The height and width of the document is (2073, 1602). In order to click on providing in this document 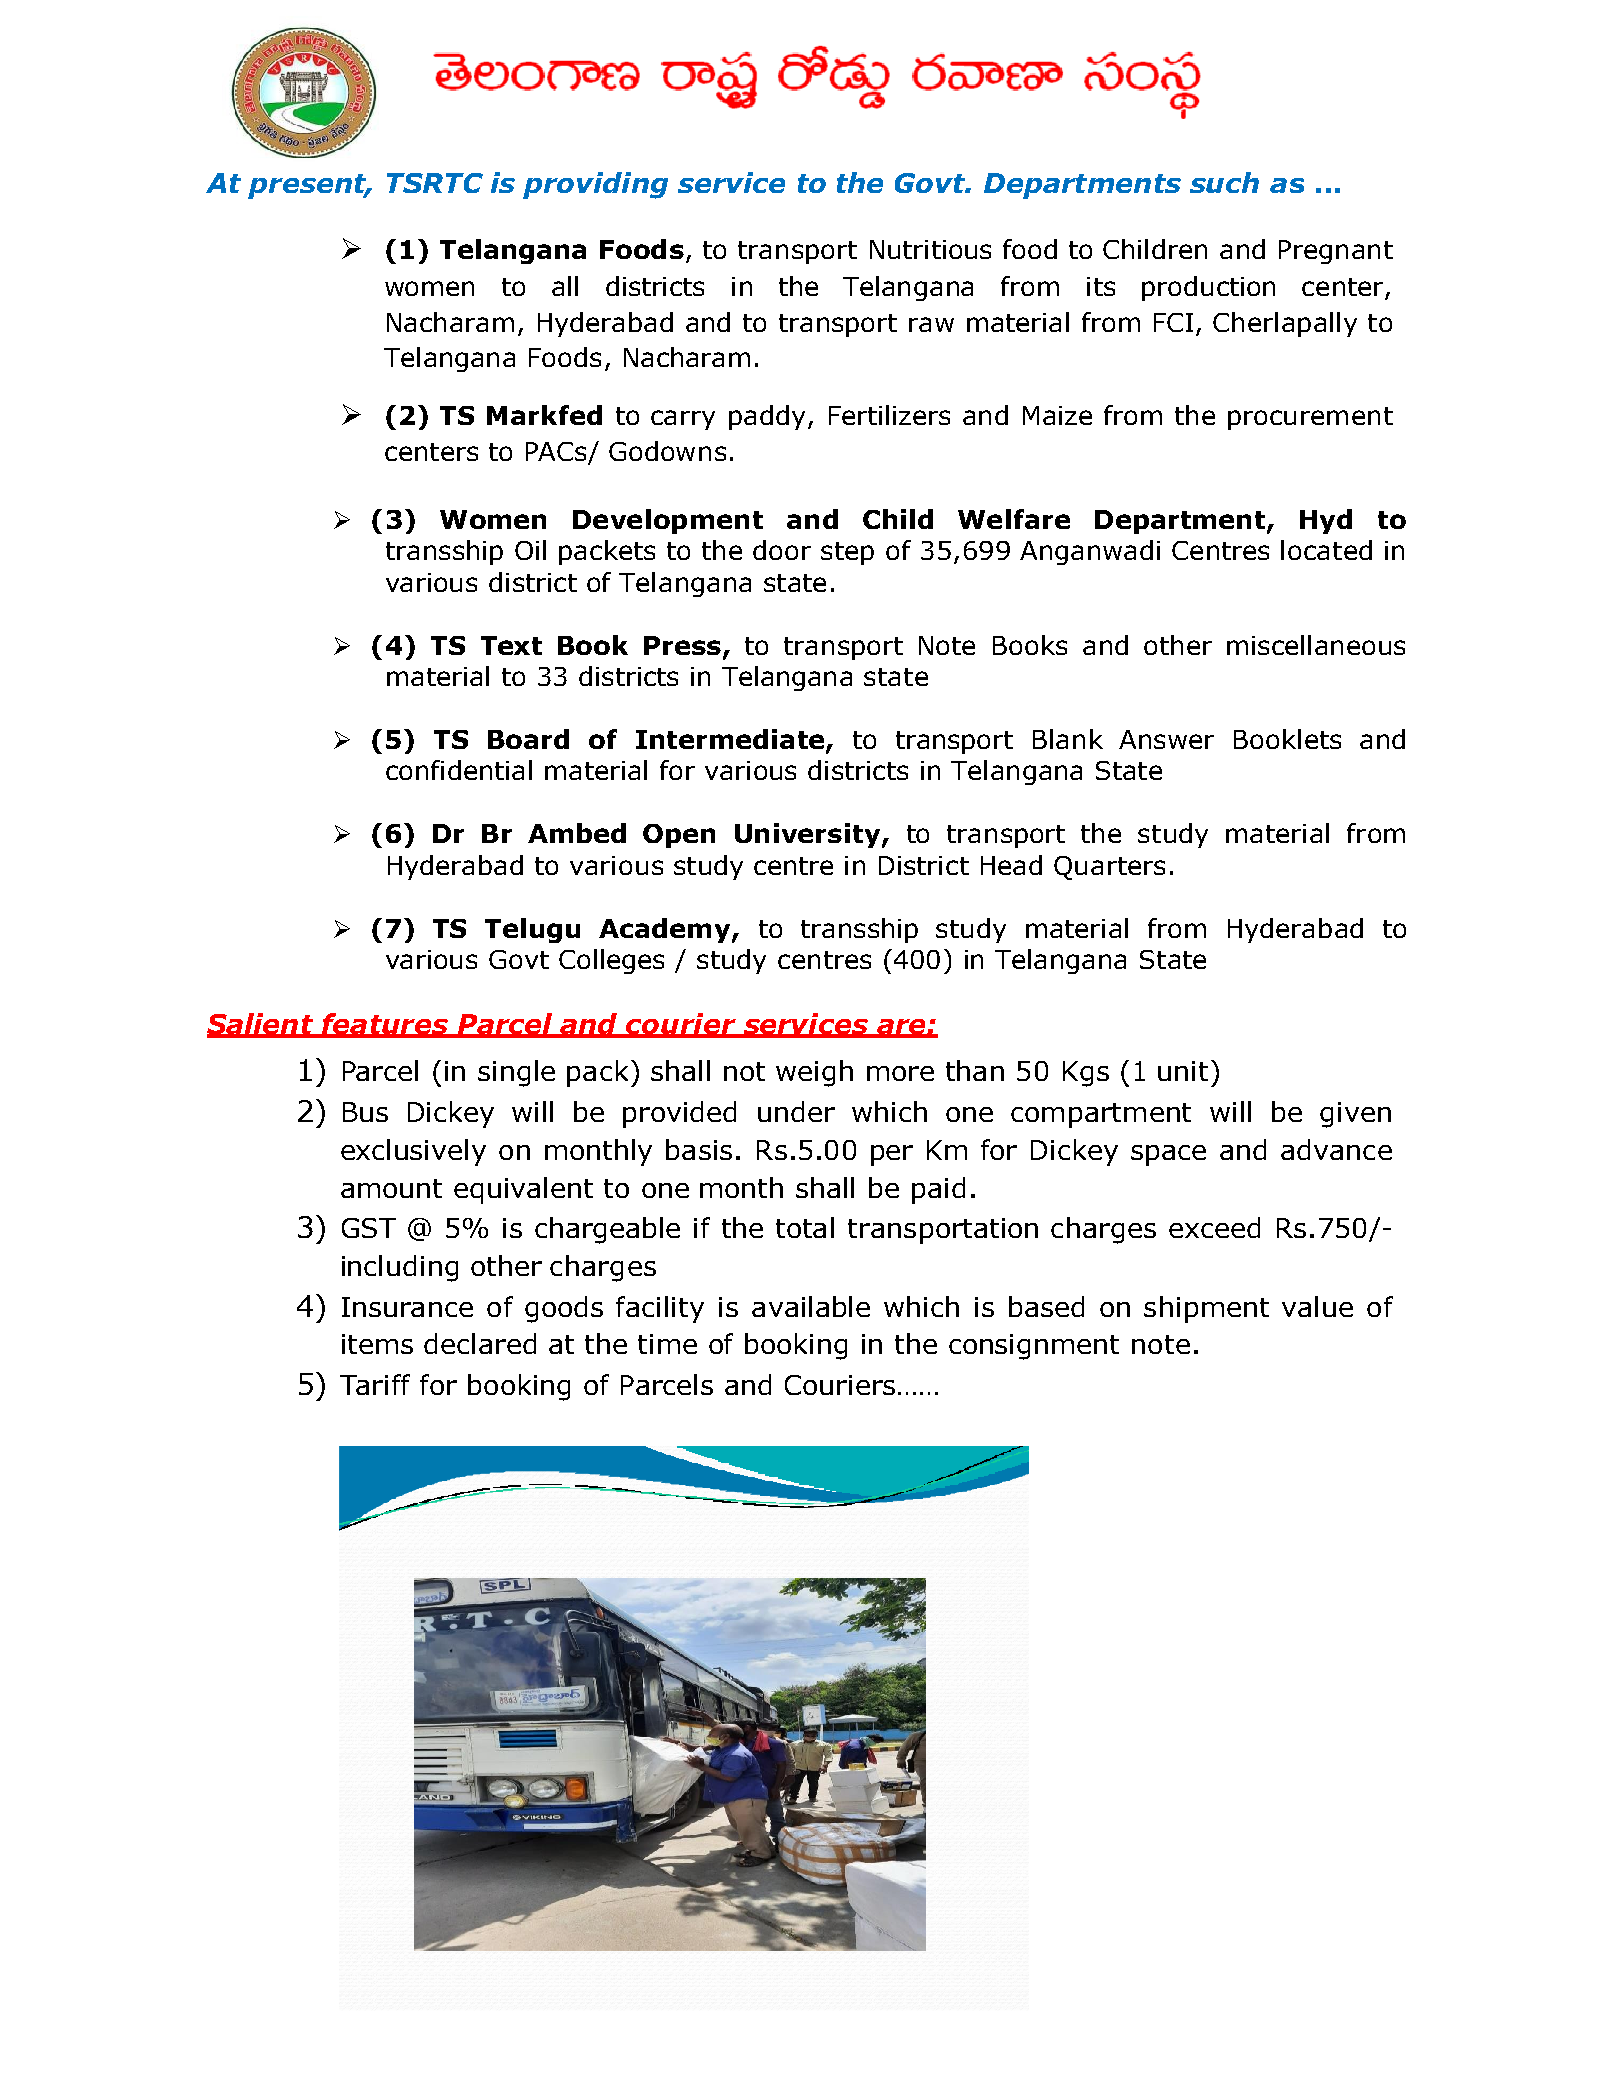, I will do `click(595, 185)`.
